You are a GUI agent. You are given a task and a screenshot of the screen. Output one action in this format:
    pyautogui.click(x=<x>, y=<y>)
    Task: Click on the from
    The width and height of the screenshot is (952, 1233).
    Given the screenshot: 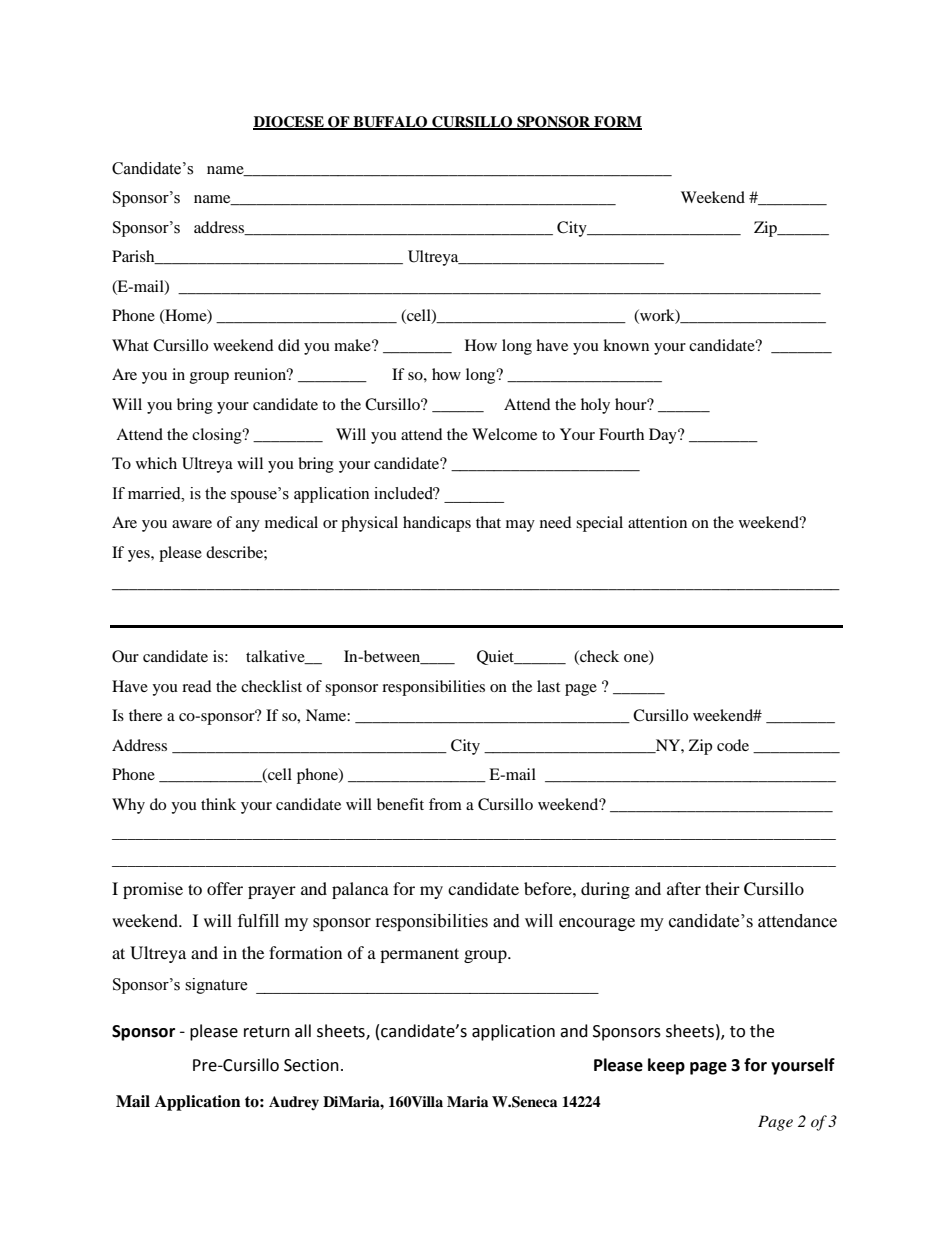 What is the action you would take?
    pyautogui.click(x=445, y=804)
